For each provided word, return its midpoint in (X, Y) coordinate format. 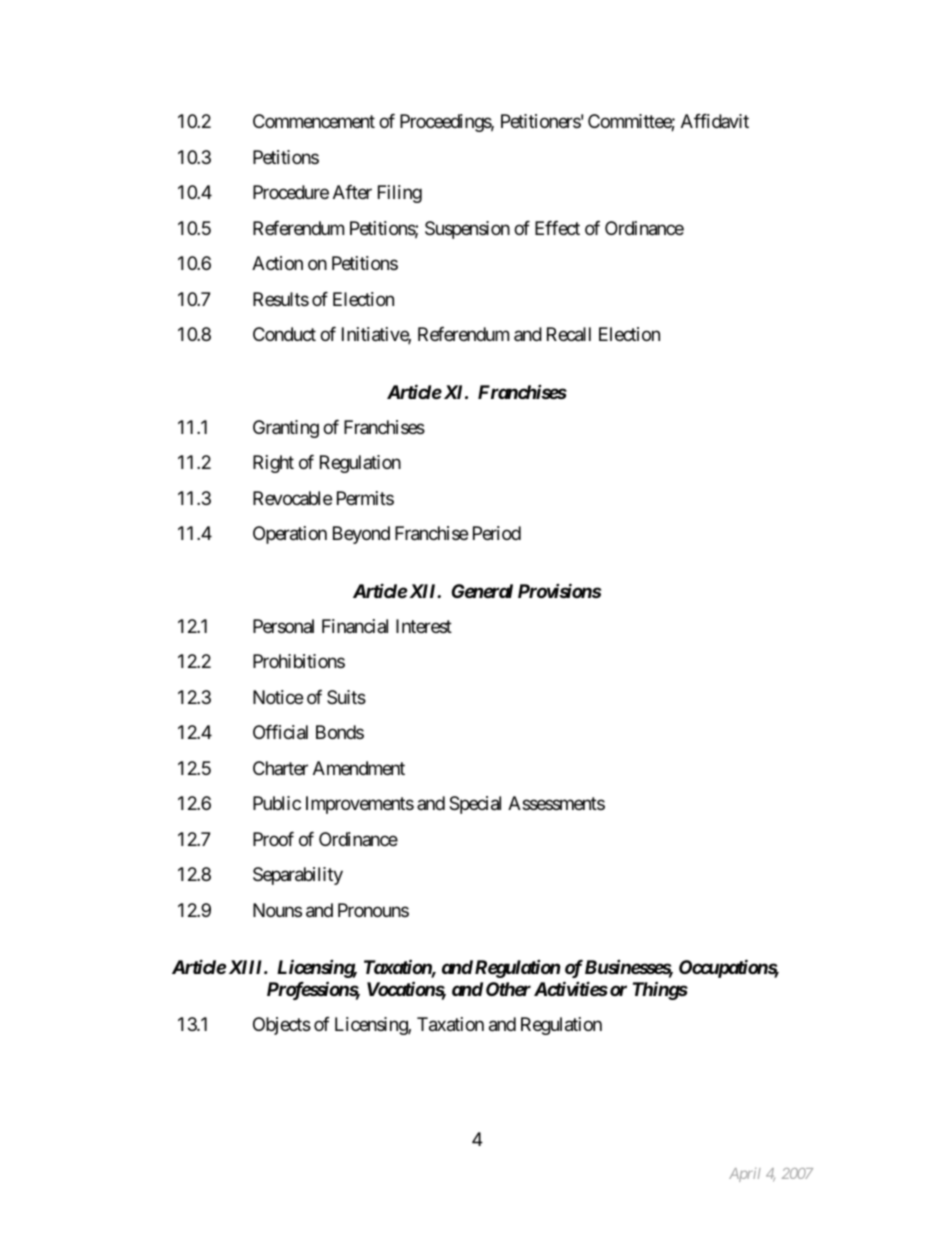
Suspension (467, 230)
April (745, 1175)
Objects (282, 1026)
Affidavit (715, 121)
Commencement (314, 121)
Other (508, 989)
